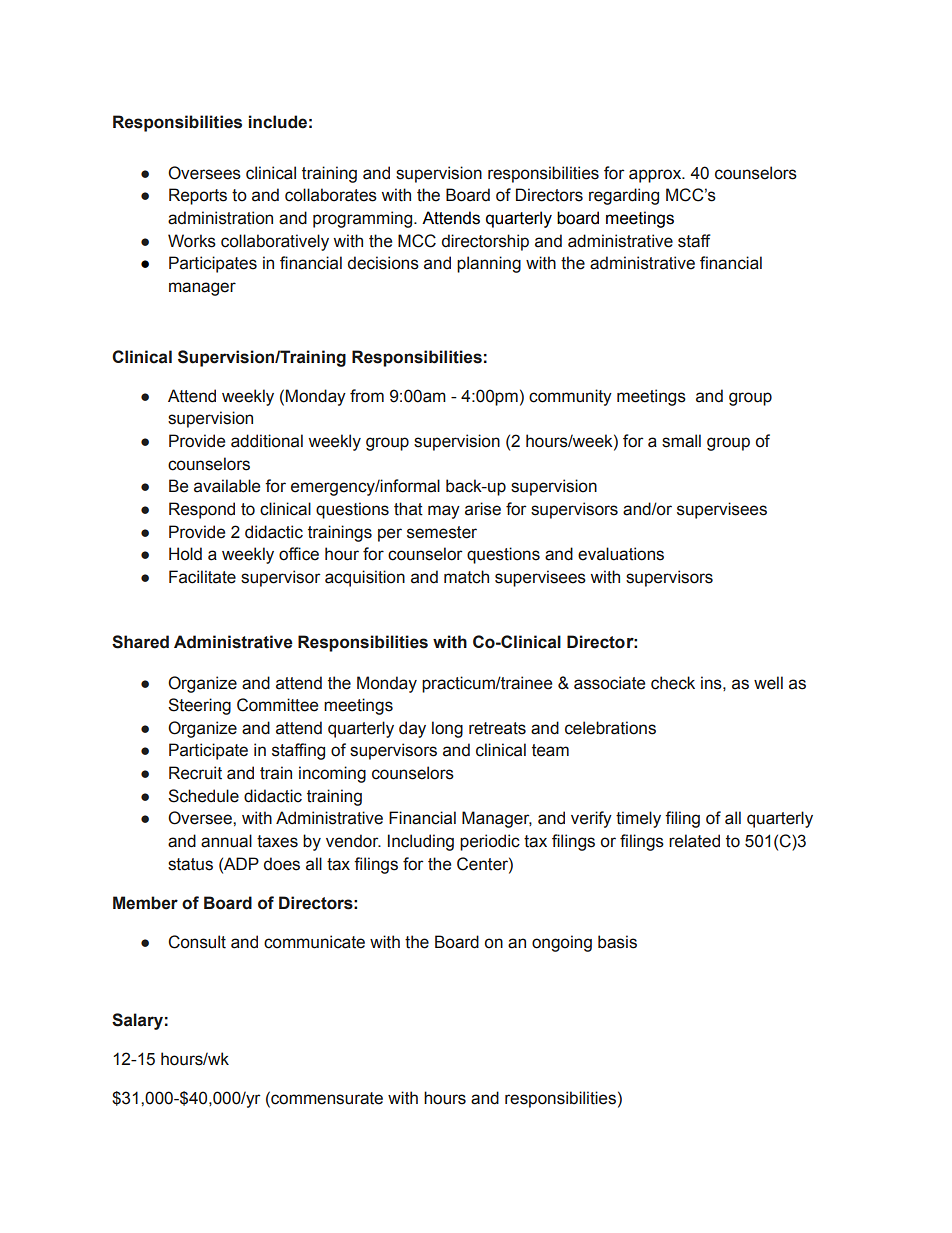 The width and height of the screenshot is (952, 1233). I want to click on may, so click(444, 512).
